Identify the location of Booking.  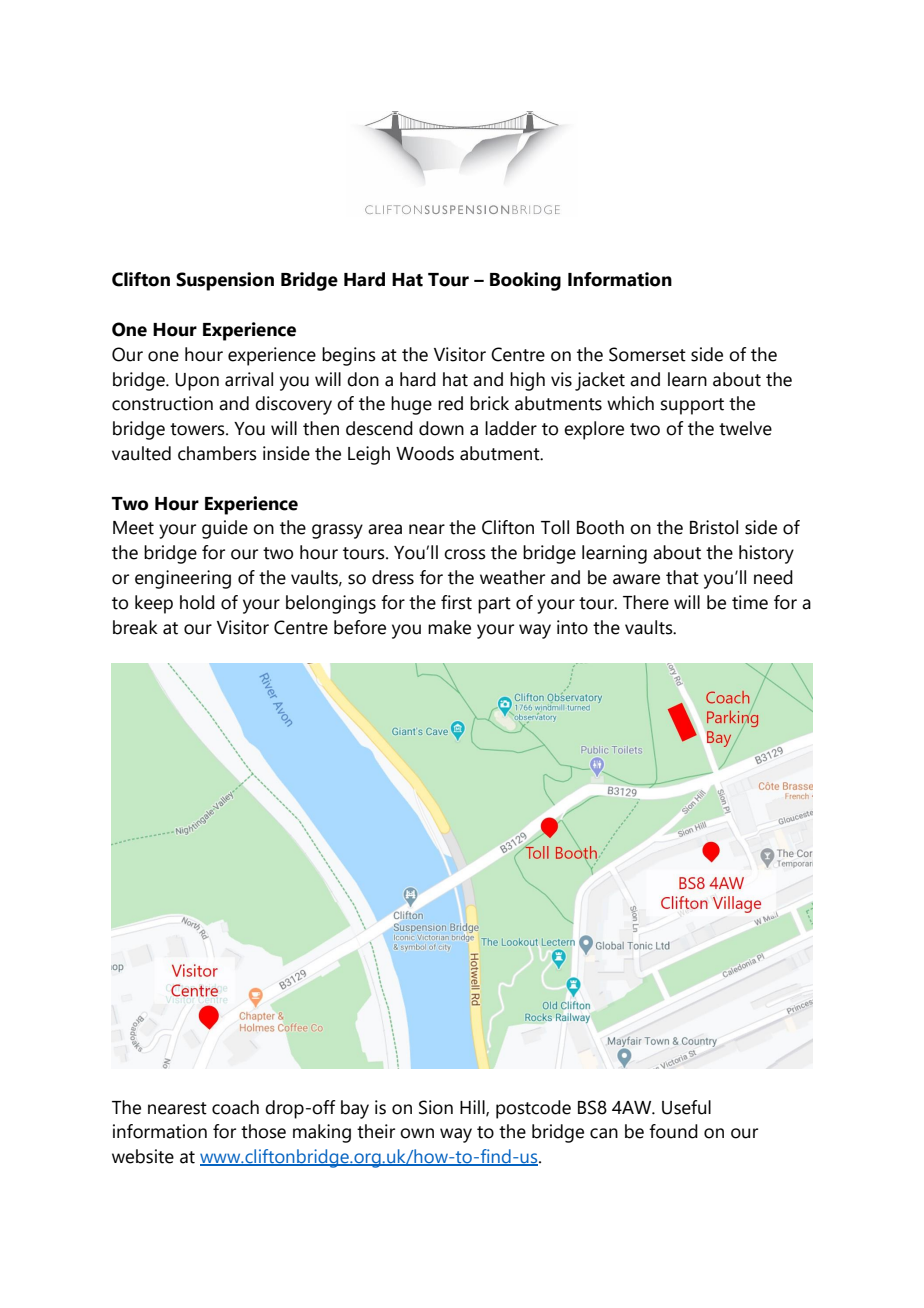
(525, 281).
